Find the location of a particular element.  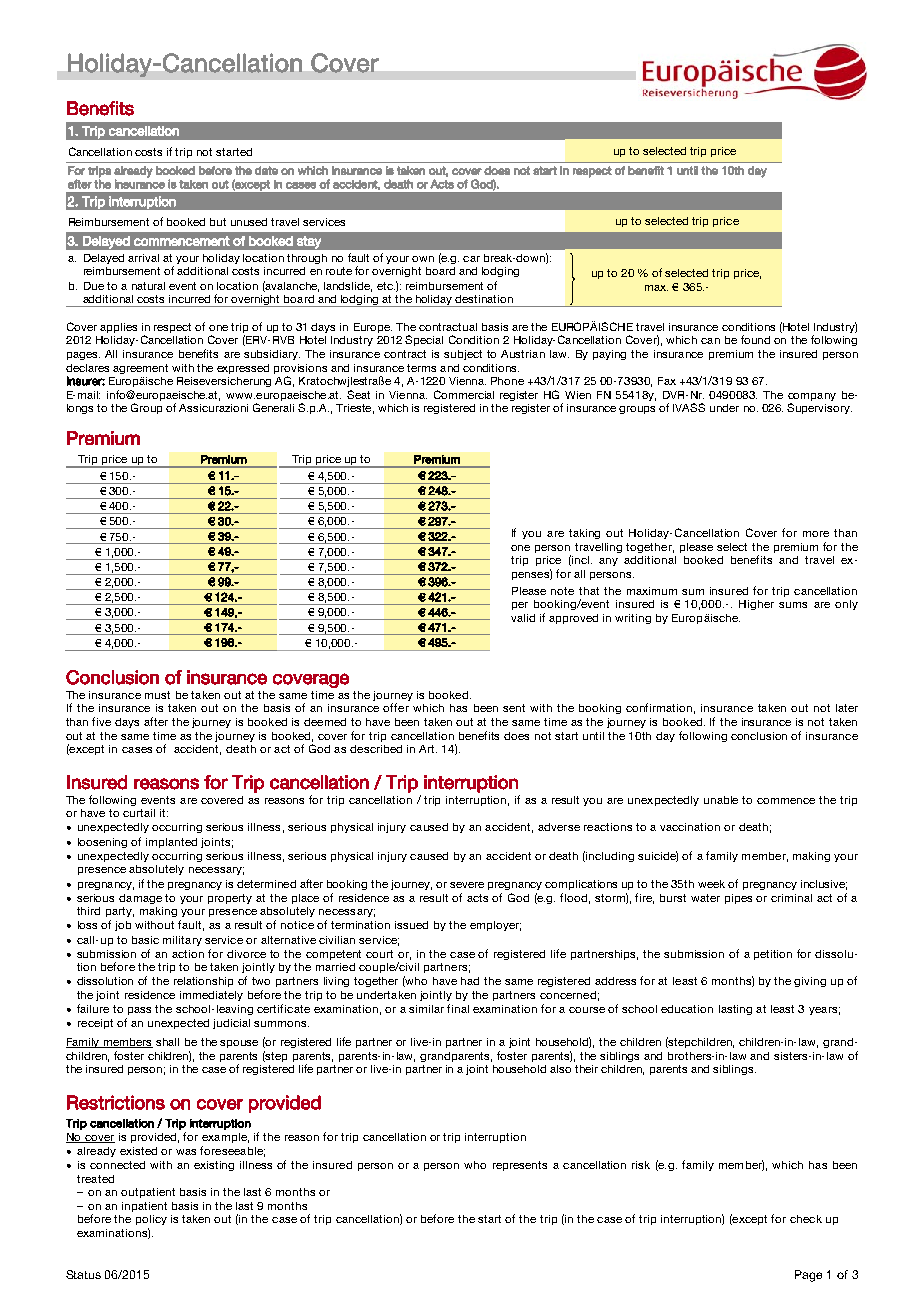

car is located at coordinates (471, 259).
